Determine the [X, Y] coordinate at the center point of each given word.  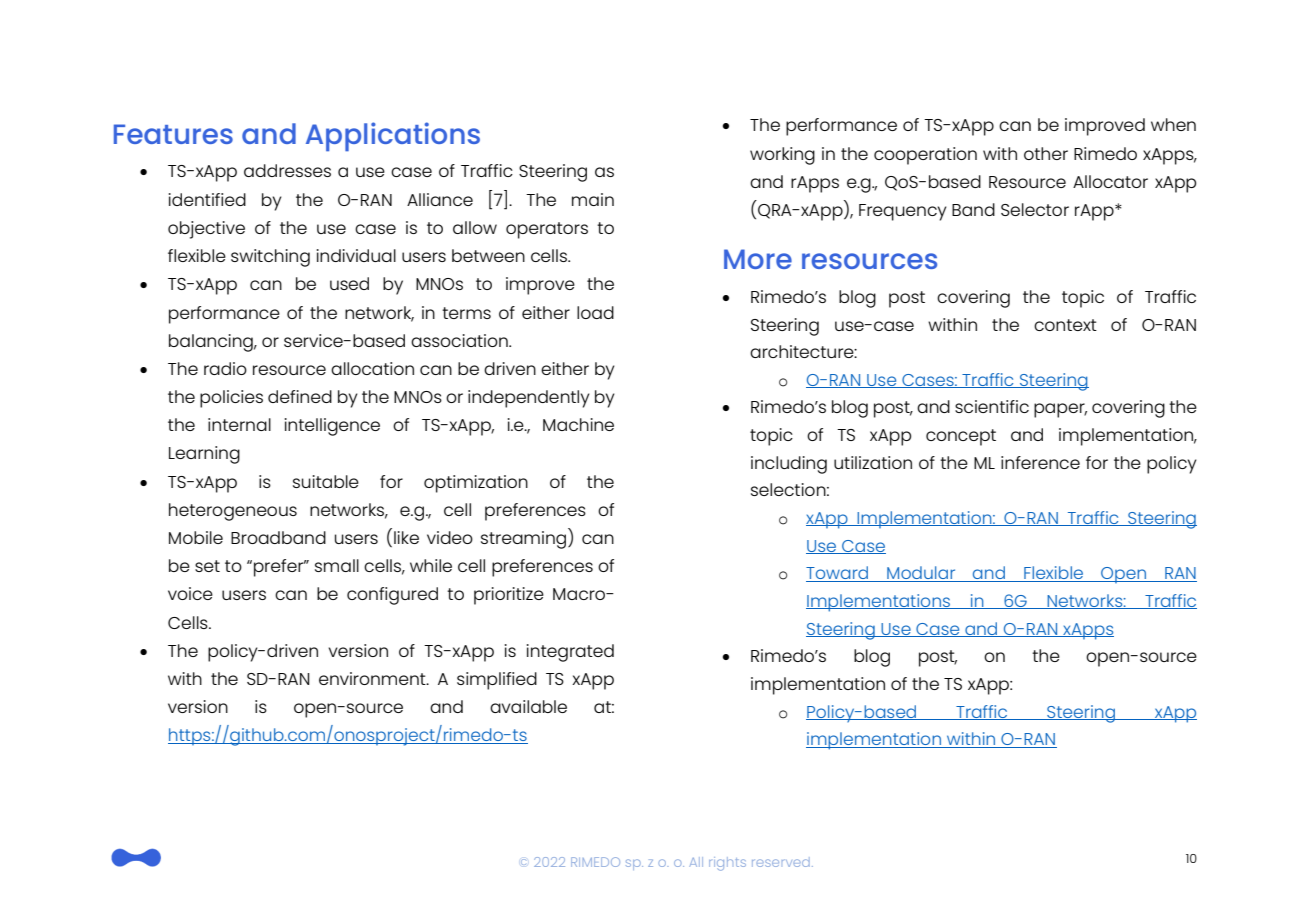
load [595, 312]
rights [727, 864]
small [337, 565]
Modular [921, 574]
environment [373, 678]
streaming [523, 540]
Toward [838, 574]
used [349, 283]
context [1065, 325]
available [528, 706]
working [782, 156]
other [1046, 153]
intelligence [332, 427]
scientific [992, 406]
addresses [287, 170]
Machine [578, 424]
